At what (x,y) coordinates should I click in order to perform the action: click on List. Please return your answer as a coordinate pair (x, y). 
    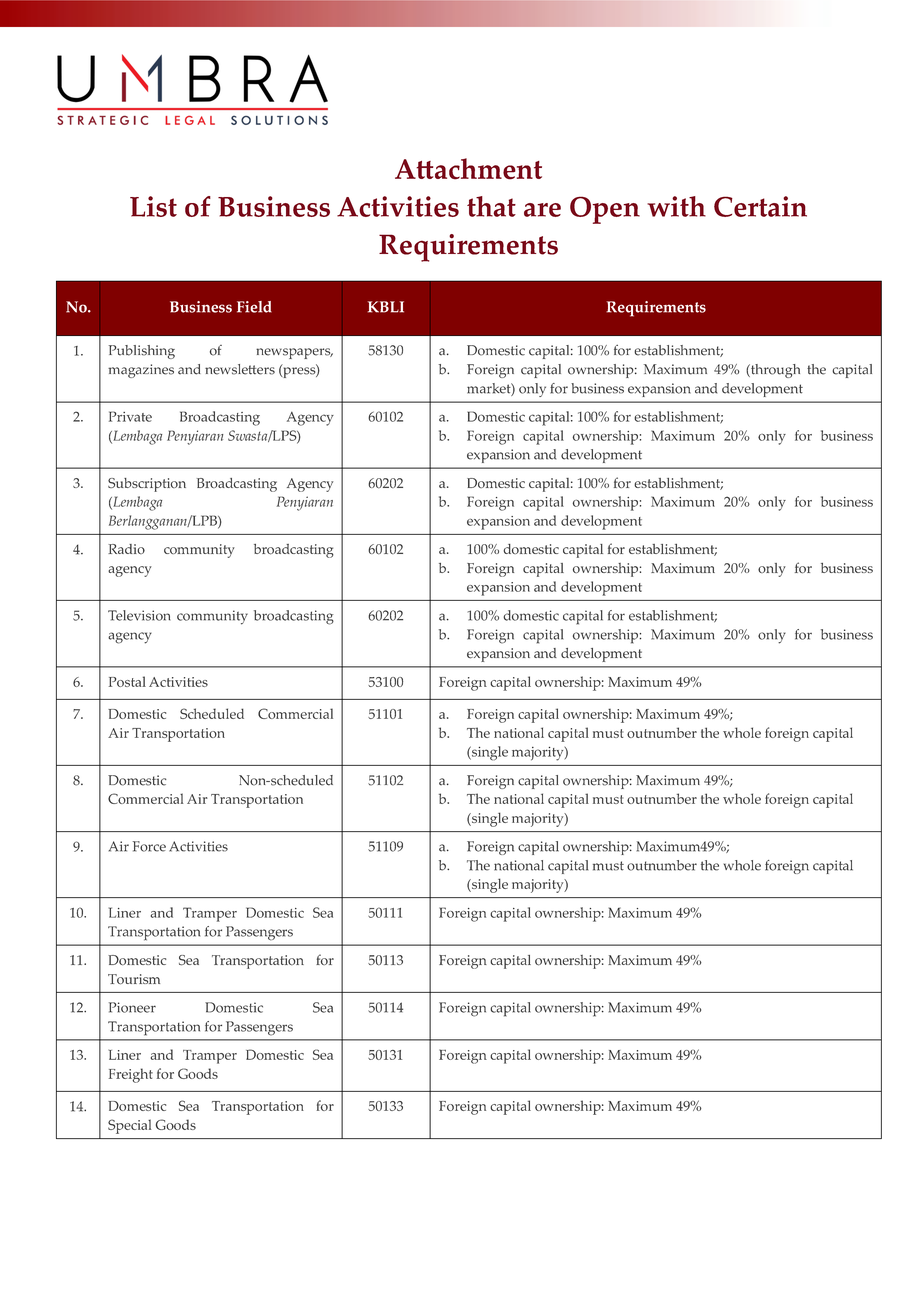
    Looking at the image, I should click on (153, 206).
